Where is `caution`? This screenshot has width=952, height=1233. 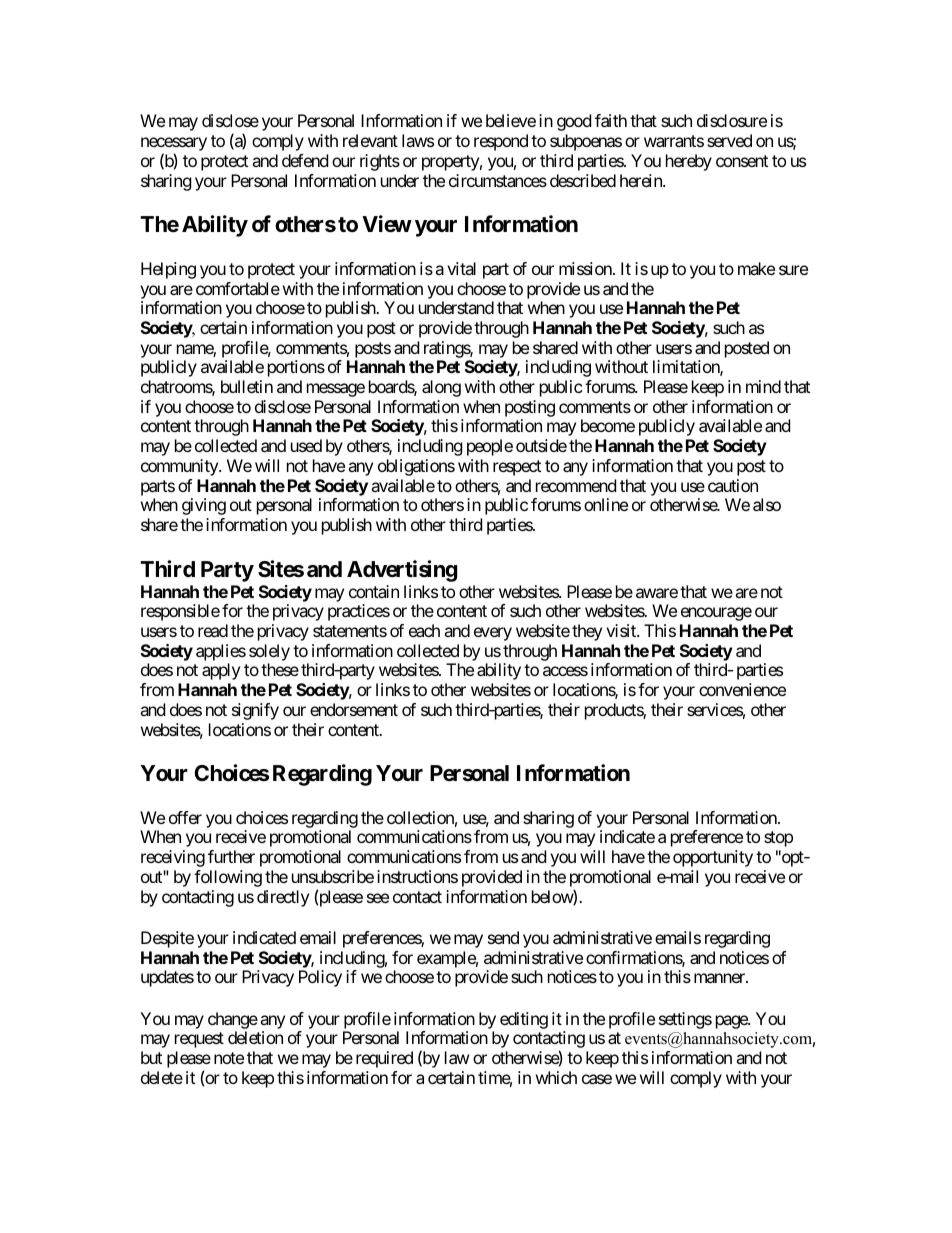 caution is located at coordinates (733, 485).
